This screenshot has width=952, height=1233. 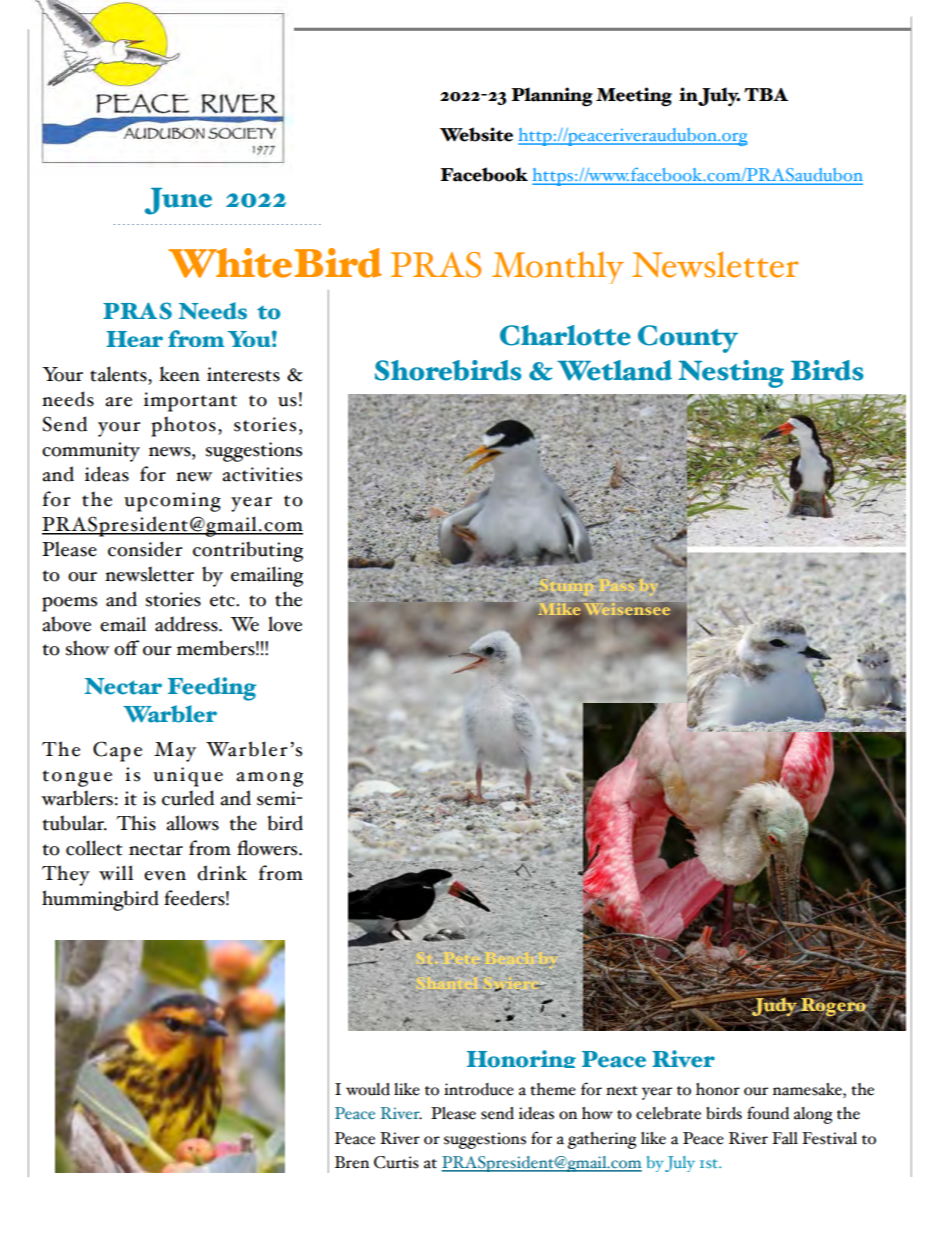 What do you see at coordinates (479, 1089) in the screenshot?
I see `introduce` at bounding box center [479, 1089].
